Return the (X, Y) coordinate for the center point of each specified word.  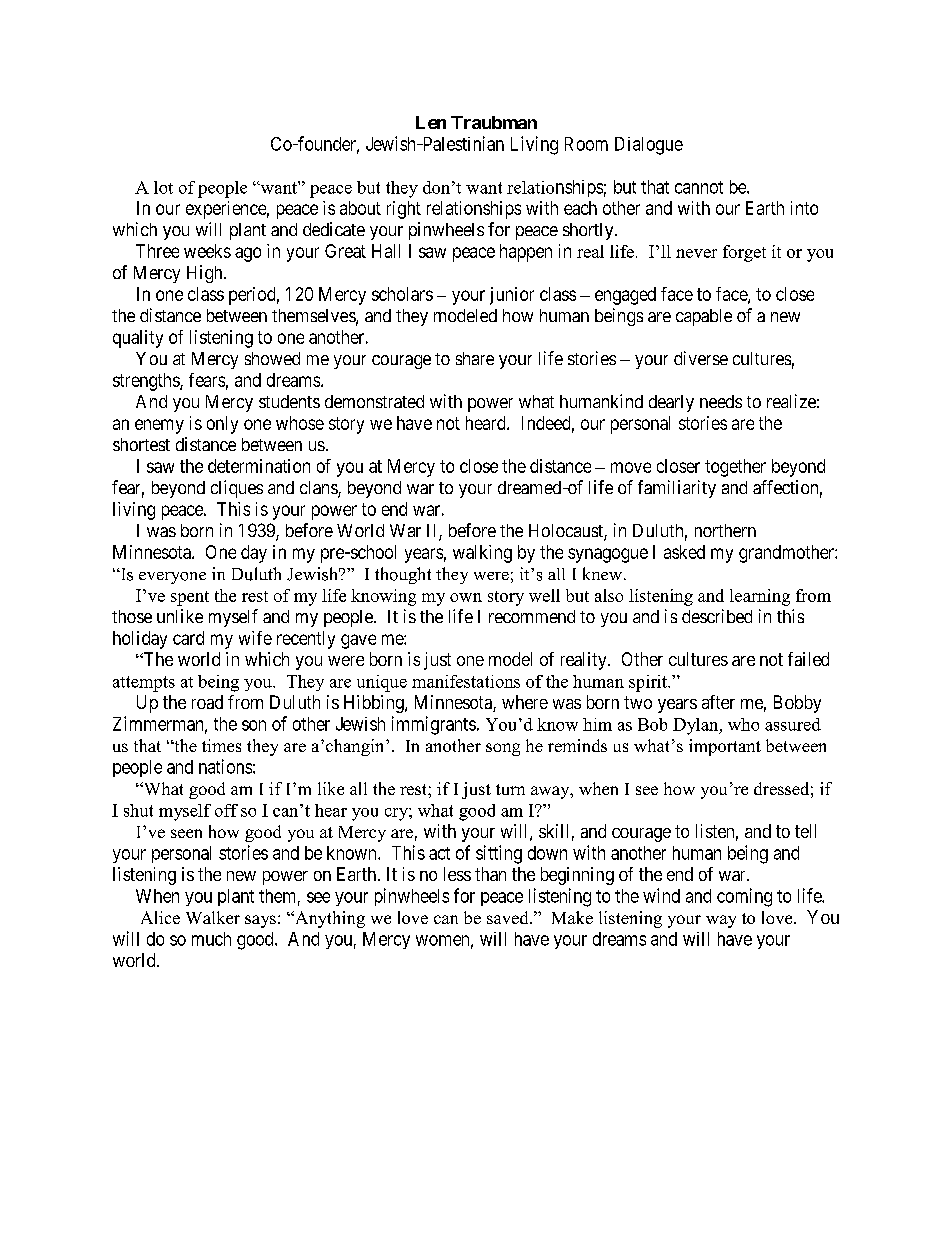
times (221, 745)
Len (431, 122)
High (206, 274)
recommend (532, 616)
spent (190, 598)
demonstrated (374, 401)
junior (512, 296)
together (735, 468)
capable (704, 317)
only (222, 425)
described (717, 616)
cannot (699, 187)
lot (163, 187)
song (503, 749)
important (725, 747)
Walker (213, 917)
